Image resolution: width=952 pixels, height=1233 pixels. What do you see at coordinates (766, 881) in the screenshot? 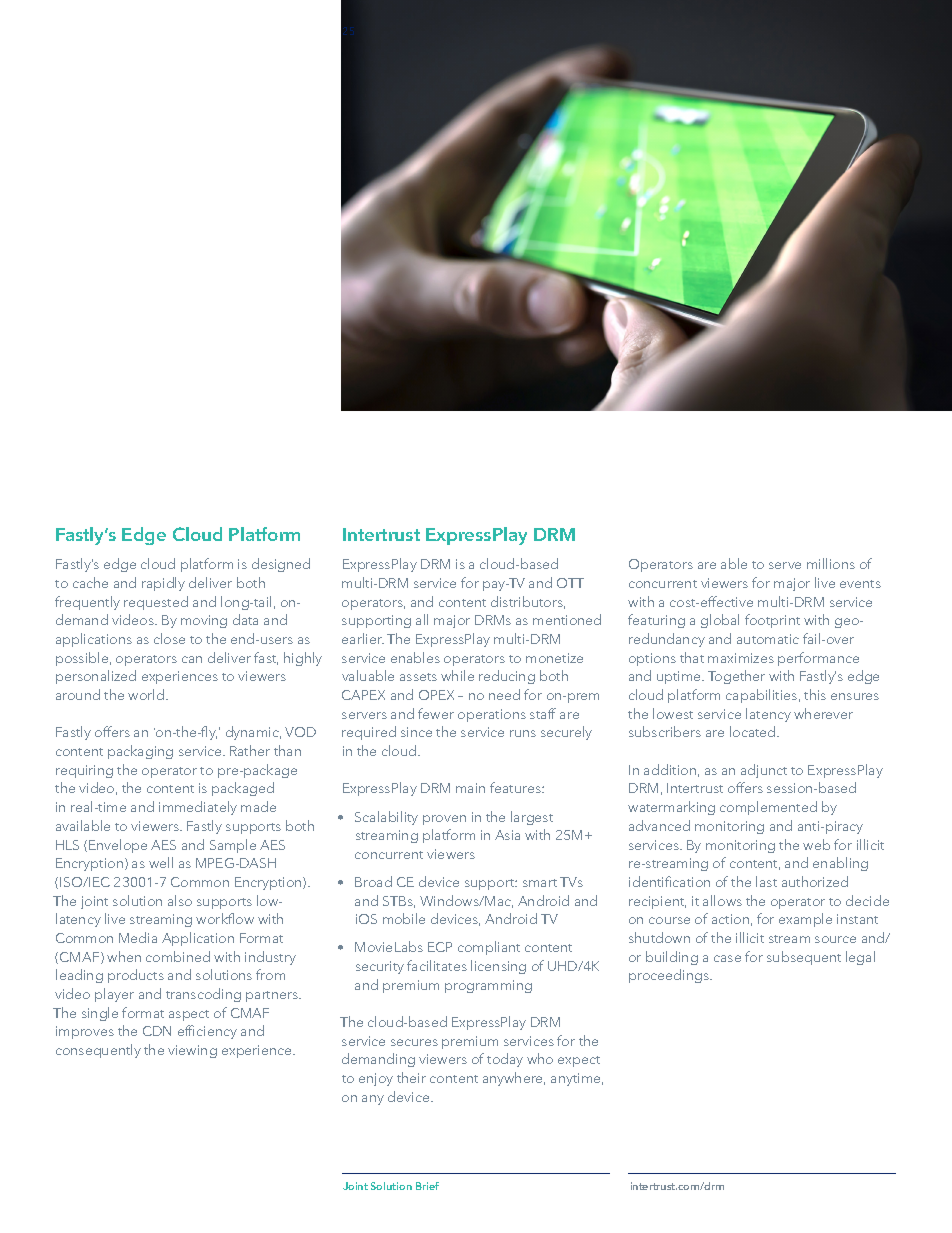
I see `last` at bounding box center [766, 881].
